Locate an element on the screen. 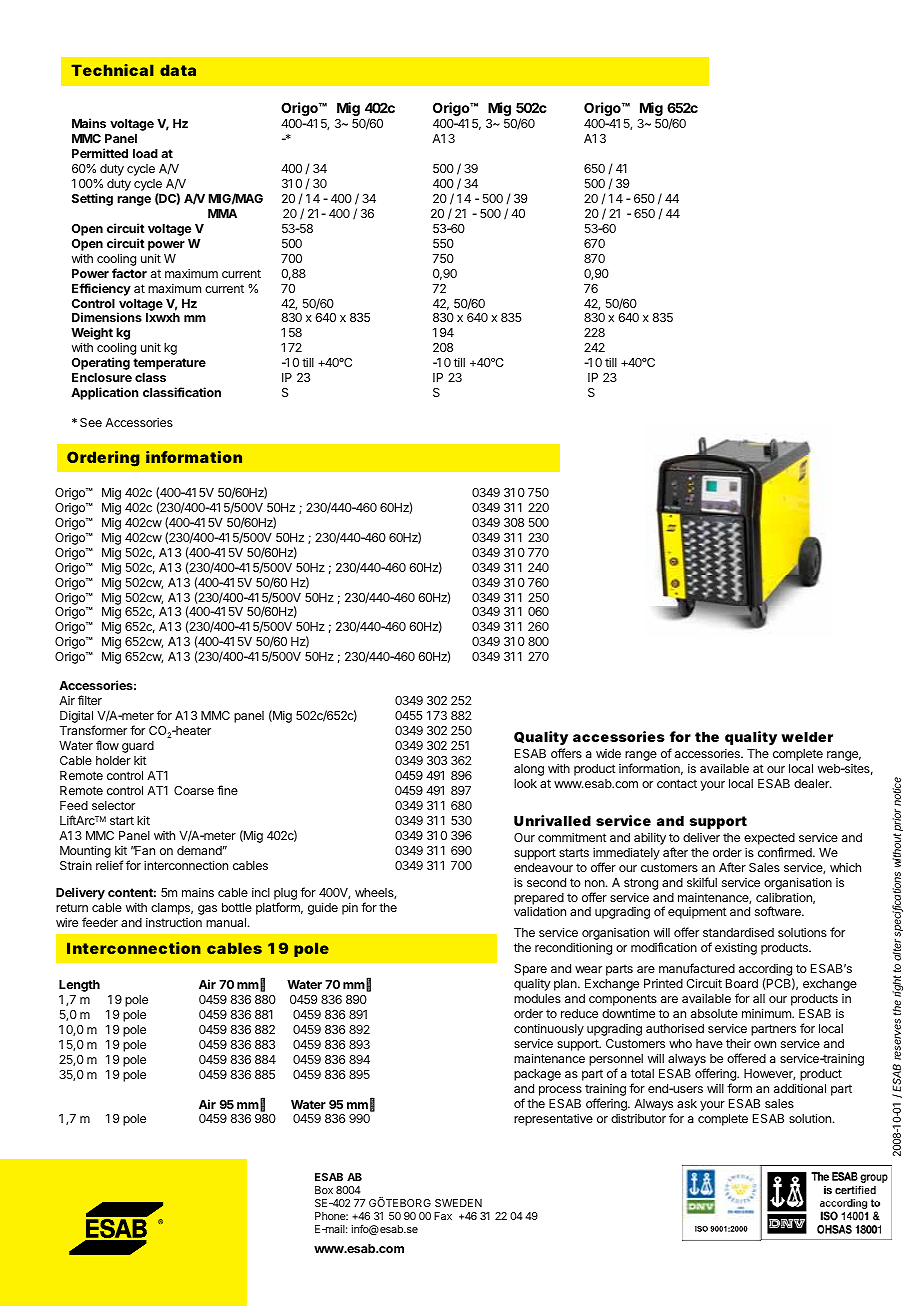 Image resolution: width=924 pixels, height=1308 pixels. load is located at coordinates (145, 153).
